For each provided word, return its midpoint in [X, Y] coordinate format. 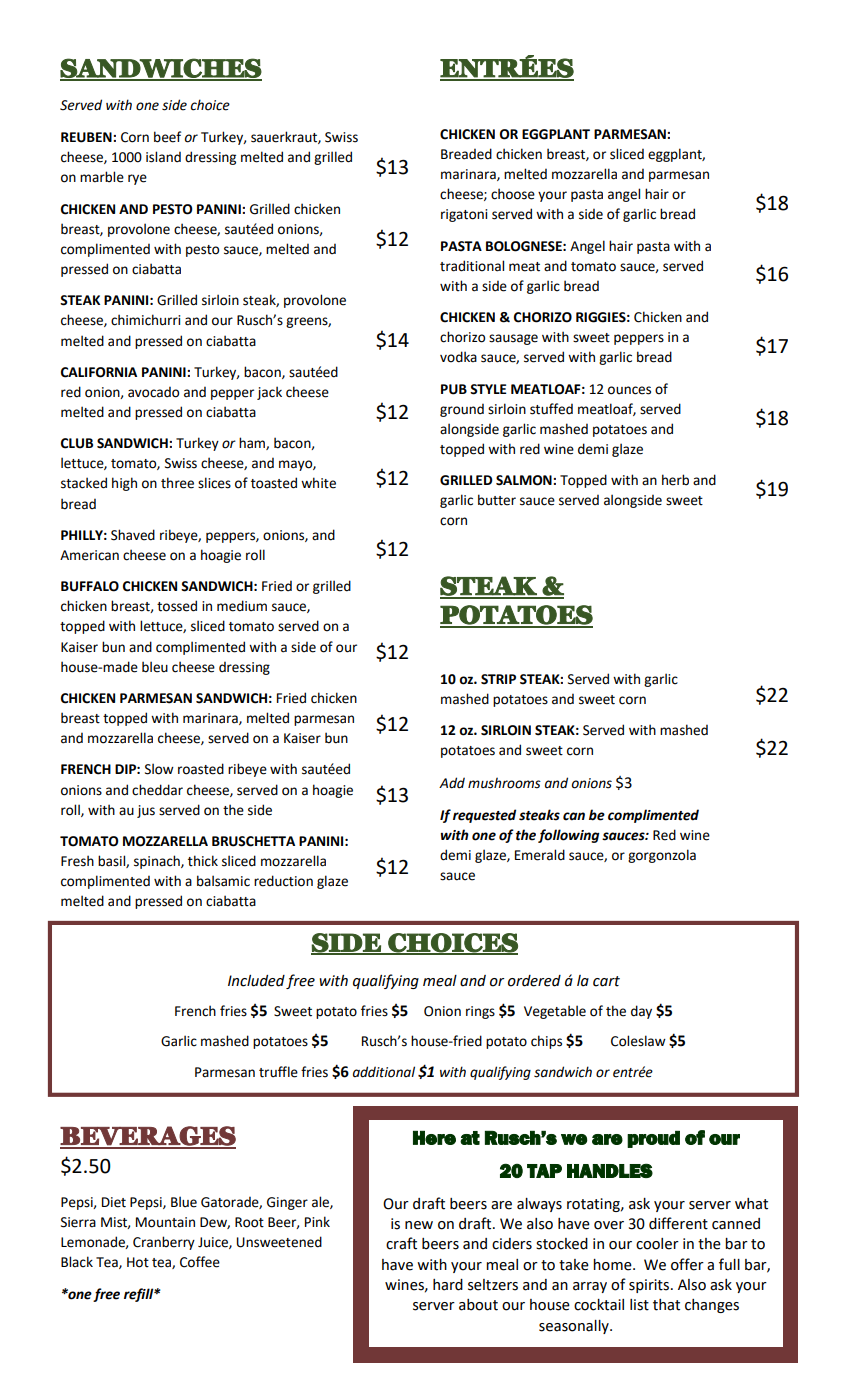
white [318, 483]
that [666, 1305]
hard [448, 1285]
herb [675, 480]
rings [480, 1012]
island [163, 157]
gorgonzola [662, 856]
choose [513, 194]
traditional [472, 266]
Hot [138, 1262]
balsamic [223, 881]
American [89, 555]
